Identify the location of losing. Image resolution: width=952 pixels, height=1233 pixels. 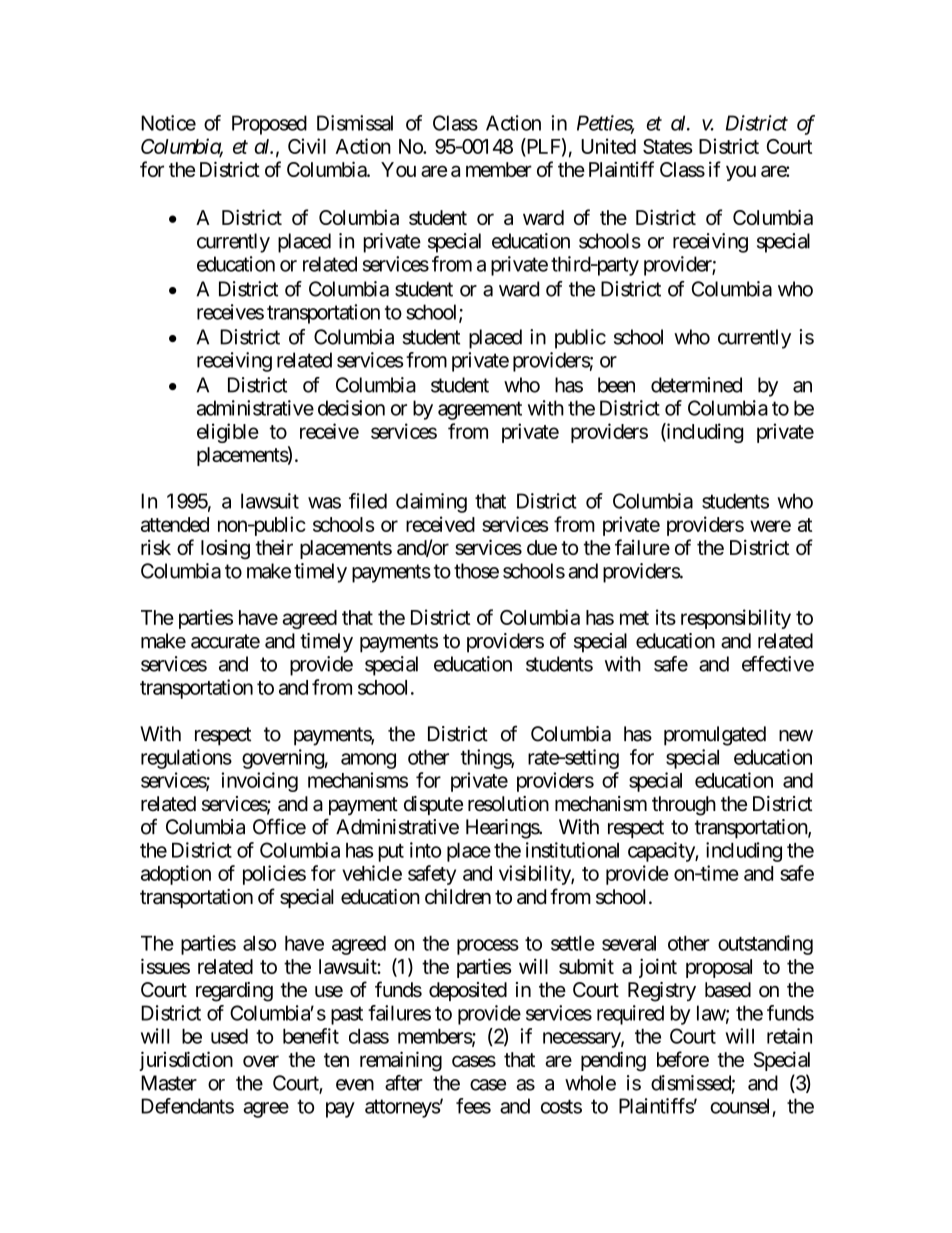
(225, 549).
